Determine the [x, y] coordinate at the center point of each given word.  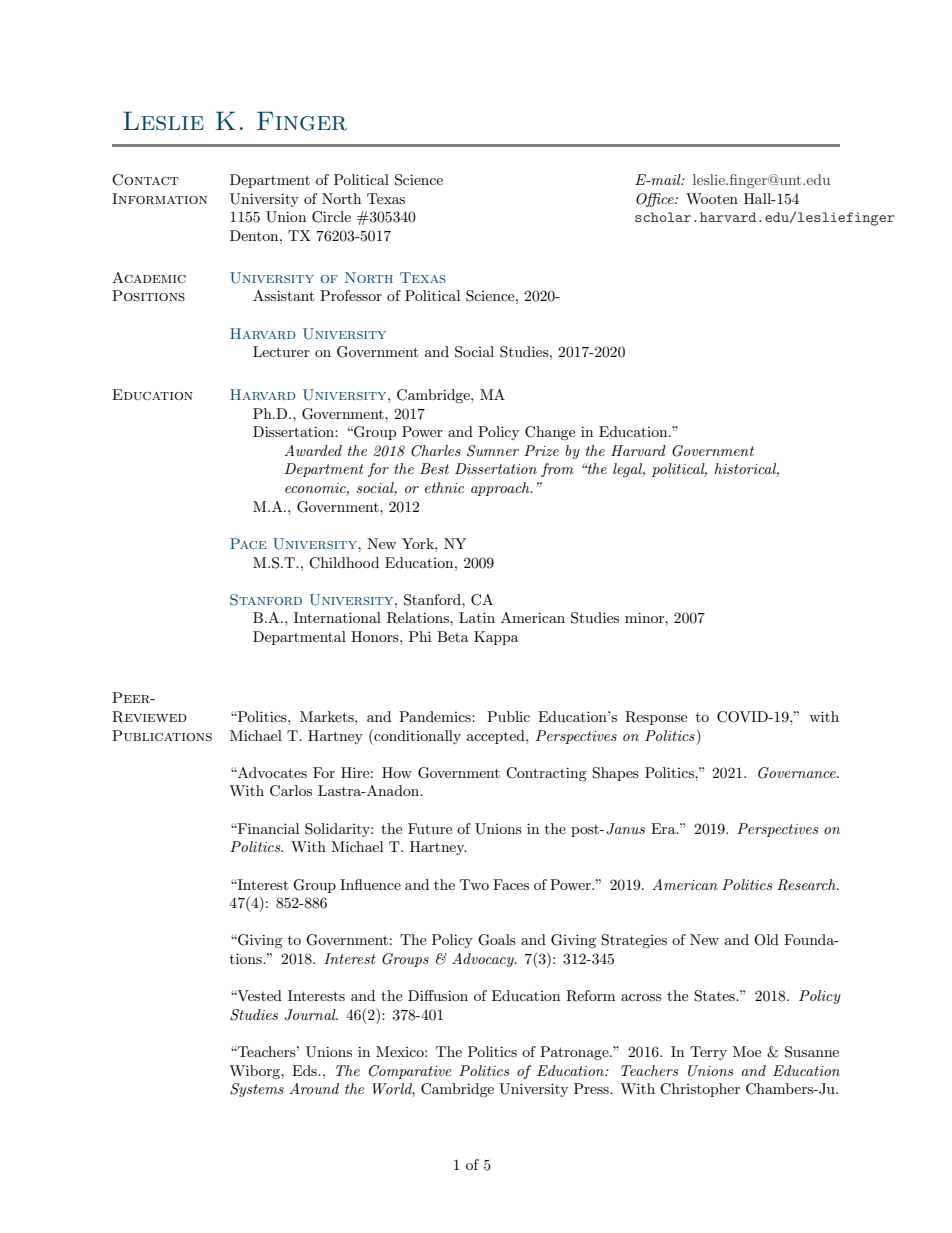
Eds [305, 1070]
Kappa [496, 638]
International [337, 617]
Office [656, 200]
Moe [747, 1051]
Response [656, 718]
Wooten [712, 198]
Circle [331, 217]
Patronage [575, 1053]
